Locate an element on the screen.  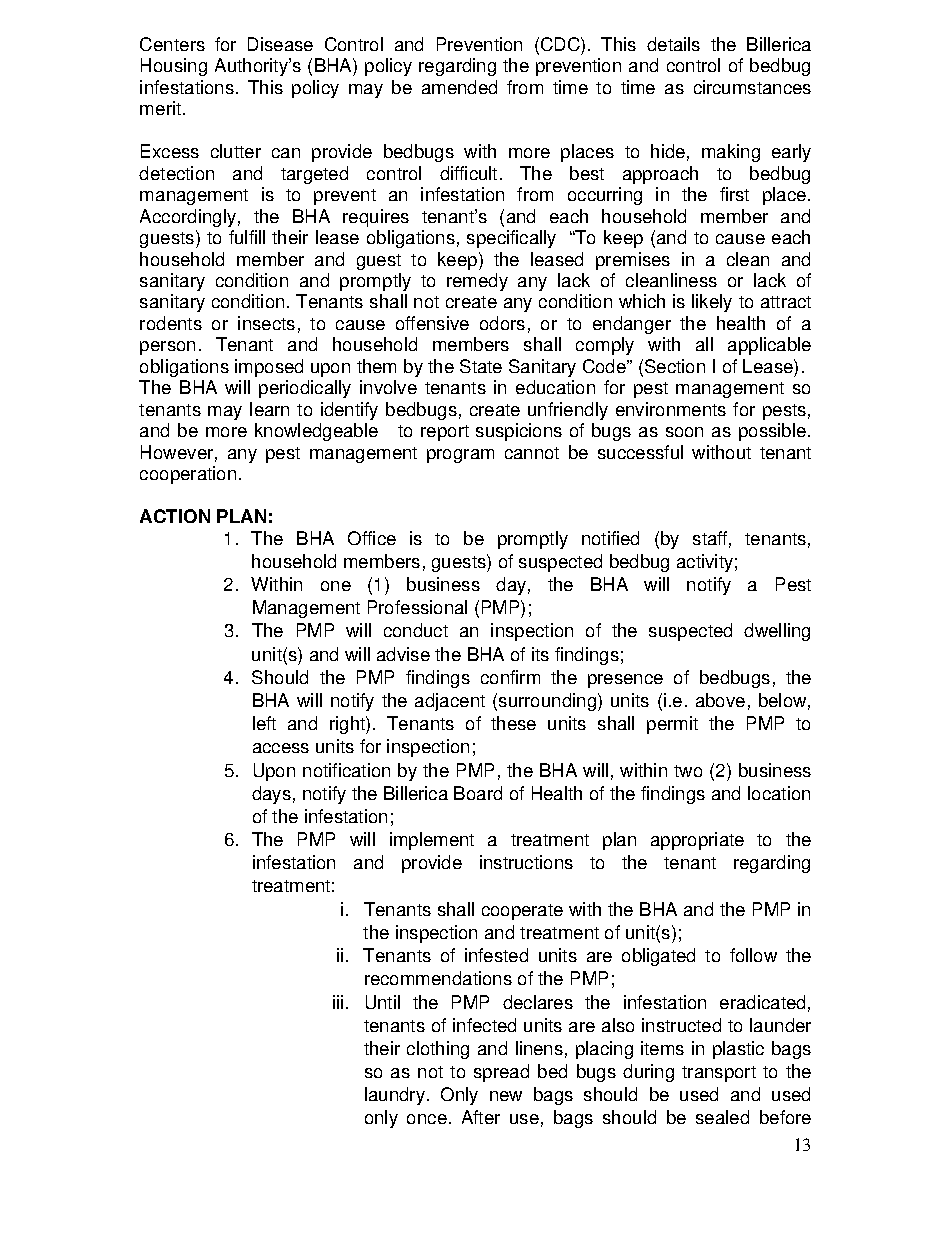
soon is located at coordinates (684, 432).
